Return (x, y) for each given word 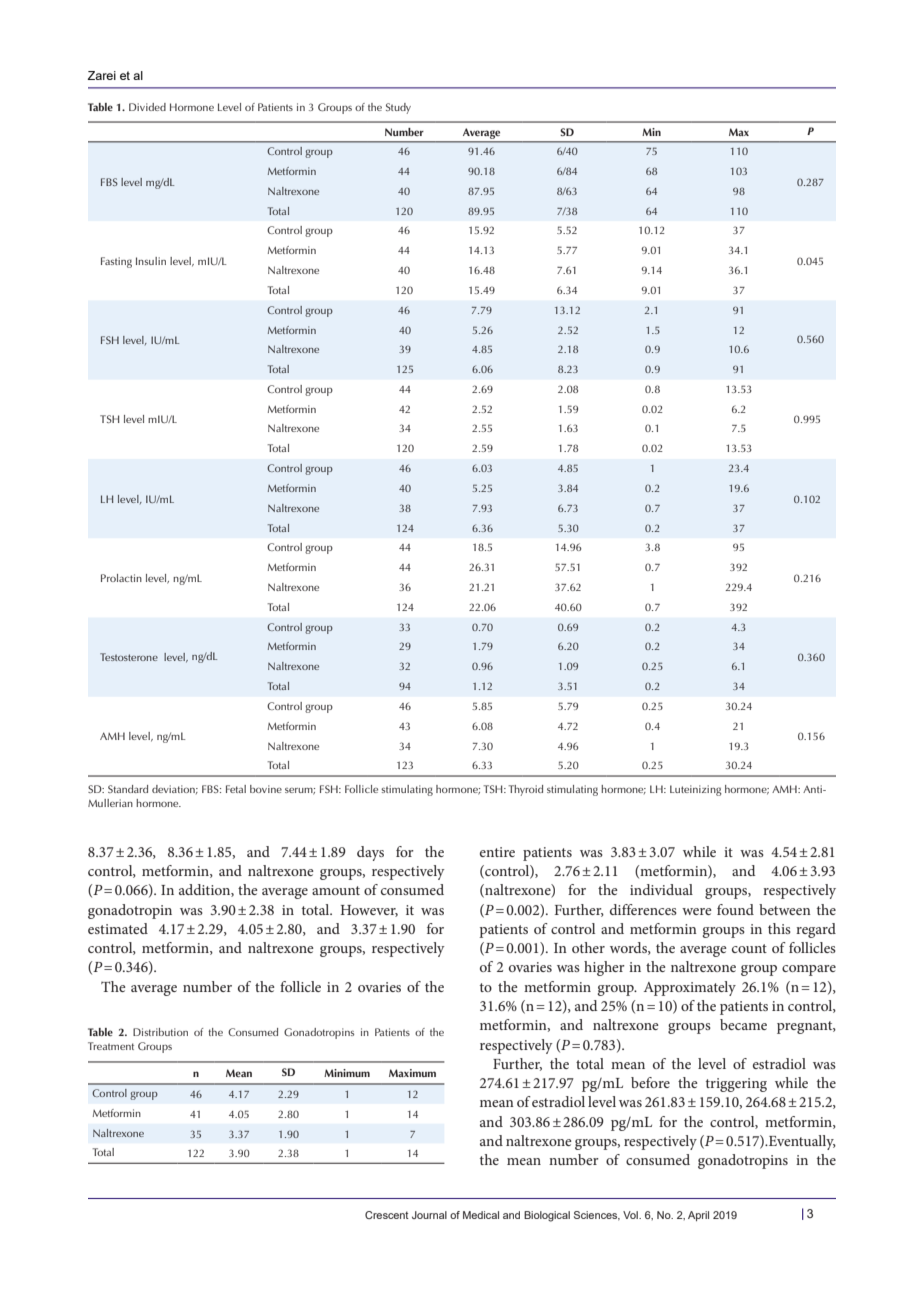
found (735, 909)
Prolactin (121, 578)
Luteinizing (696, 790)
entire (497, 852)
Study (398, 108)
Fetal (236, 789)
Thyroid (525, 790)
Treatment (111, 1046)
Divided (147, 107)
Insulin (151, 261)
